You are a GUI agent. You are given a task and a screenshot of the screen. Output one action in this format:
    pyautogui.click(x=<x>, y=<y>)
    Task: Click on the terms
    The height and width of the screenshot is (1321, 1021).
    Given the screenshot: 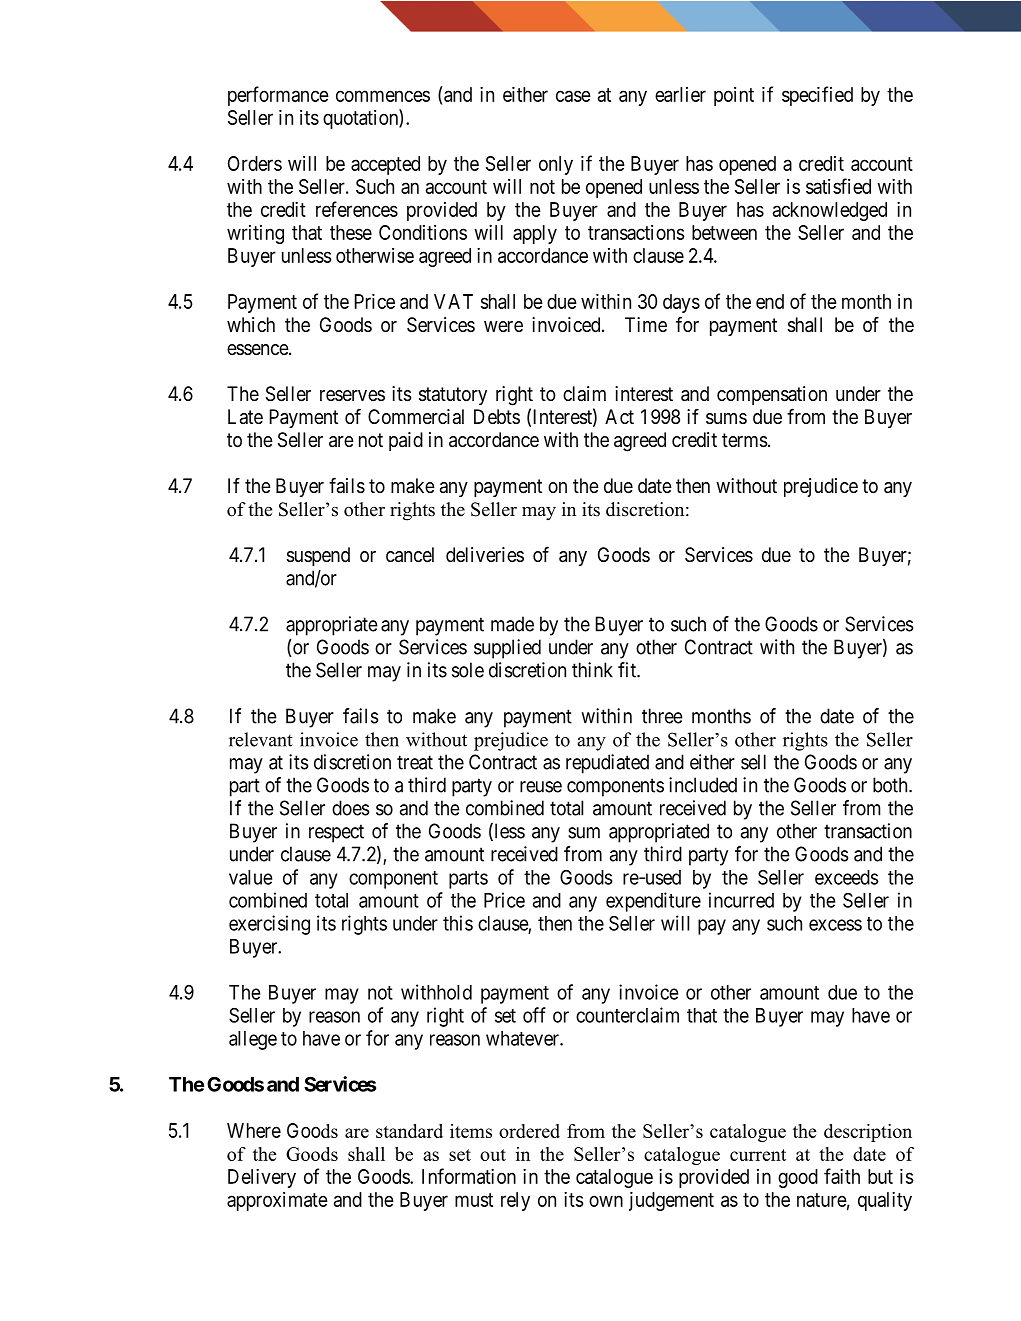 What is the action you would take?
    pyautogui.click(x=744, y=440)
